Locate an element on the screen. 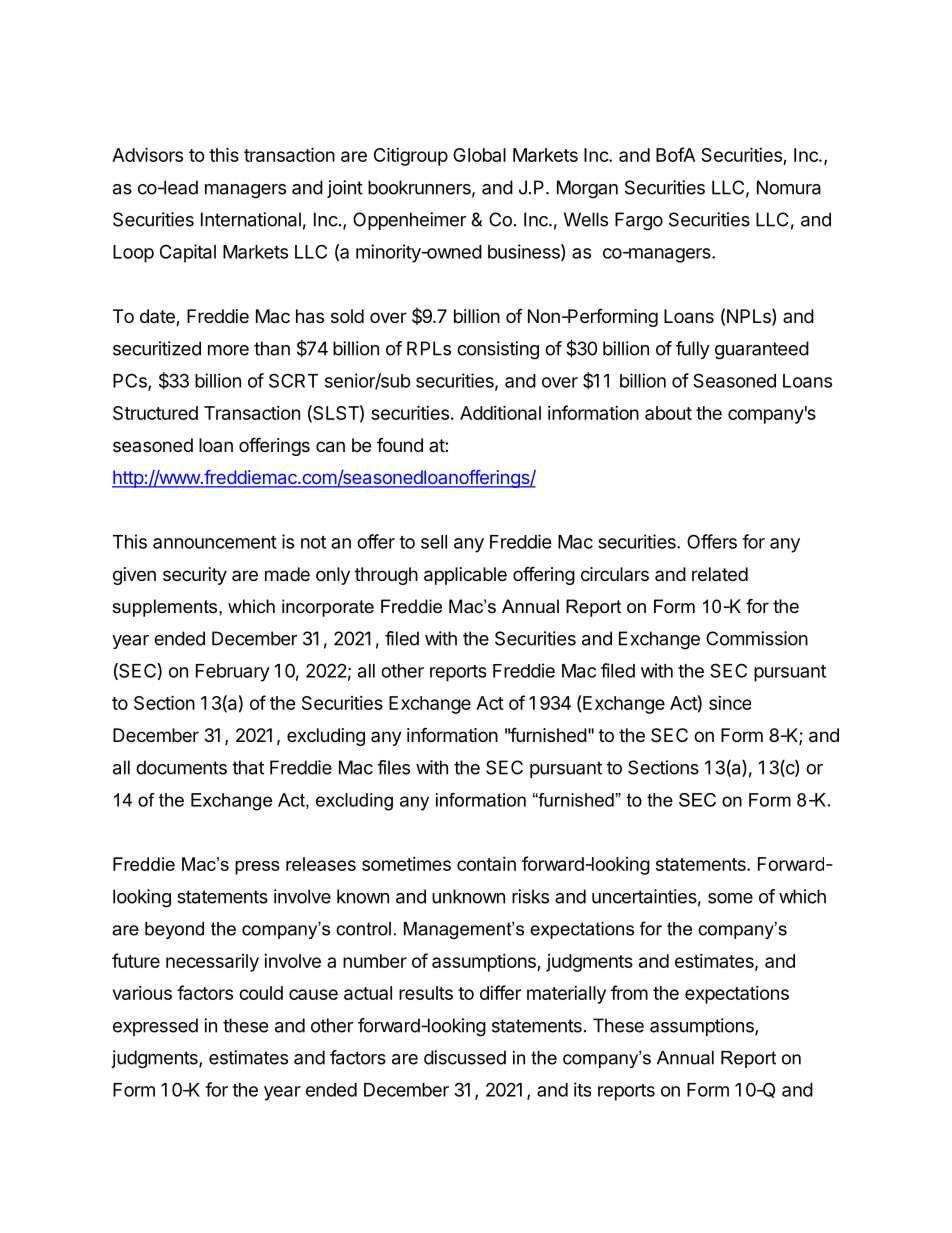 This screenshot has width=952, height=1233. since is located at coordinates (730, 703).
